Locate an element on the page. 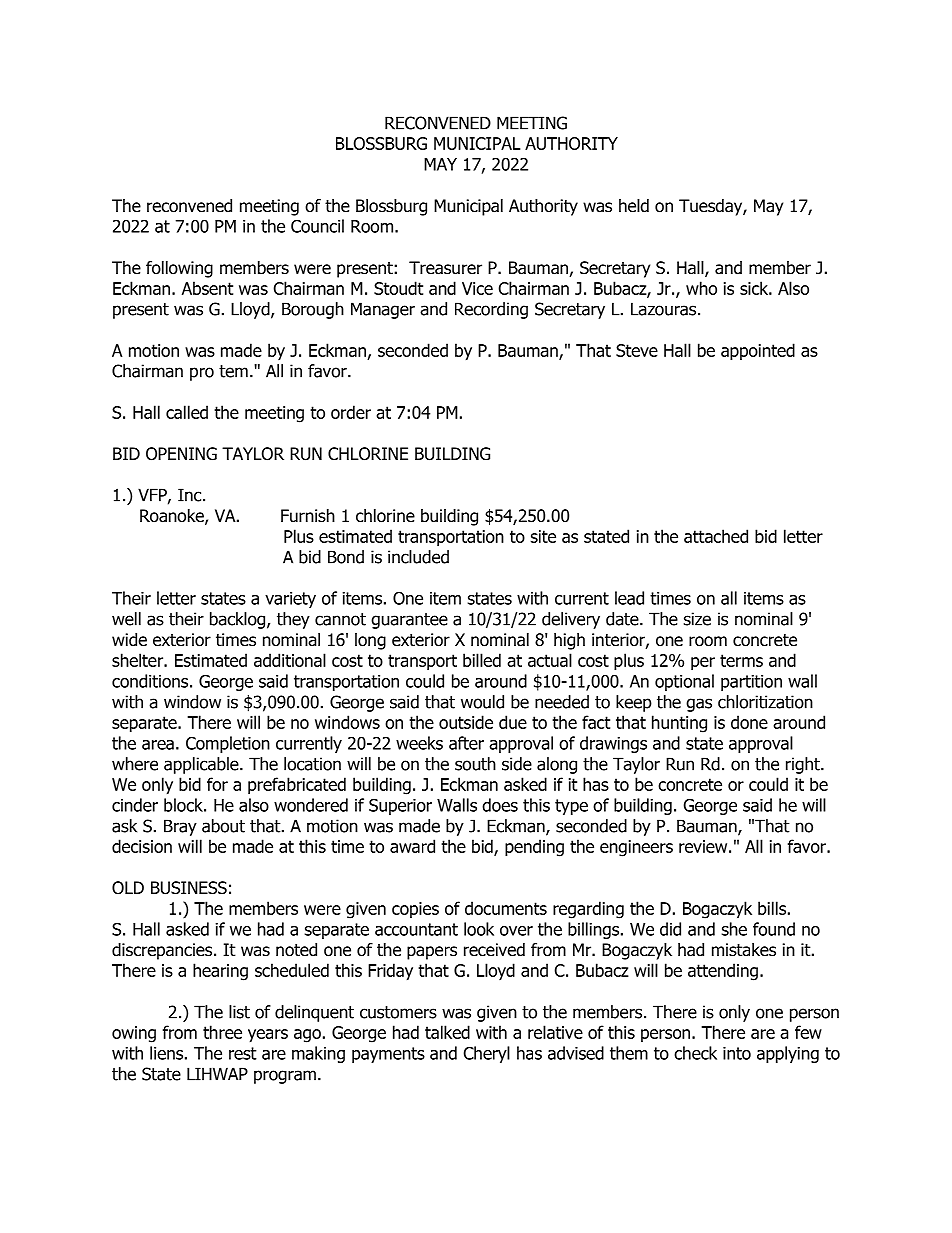 The image size is (952, 1233). billed is located at coordinates (482, 660).
